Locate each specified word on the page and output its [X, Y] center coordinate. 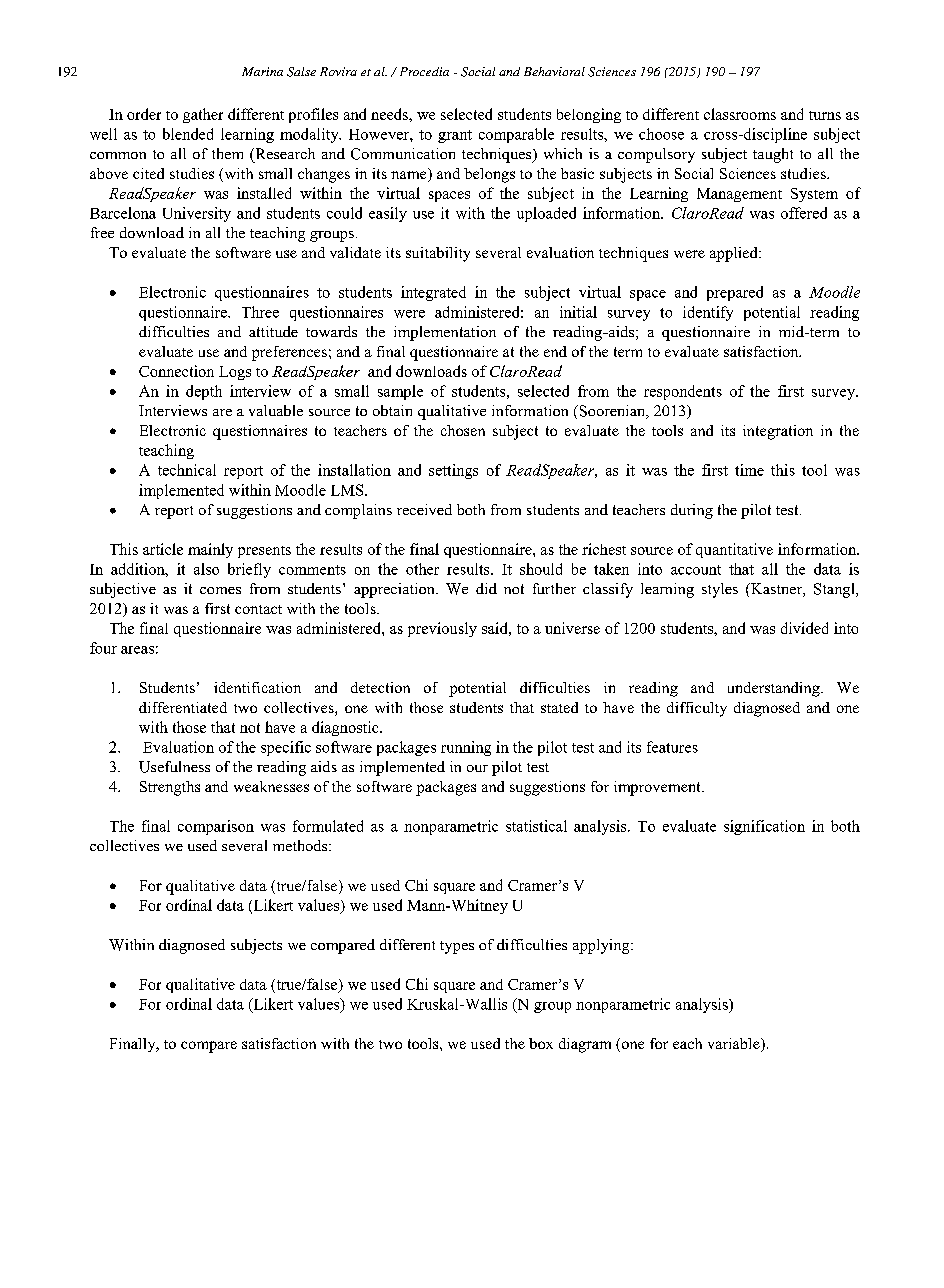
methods [301, 845]
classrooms [740, 114]
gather [203, 115]
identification [257, 687]
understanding [775, 689]
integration [778, 432]
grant [455, 136]
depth [204, 392]
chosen [463, 430]
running [466, 748]
